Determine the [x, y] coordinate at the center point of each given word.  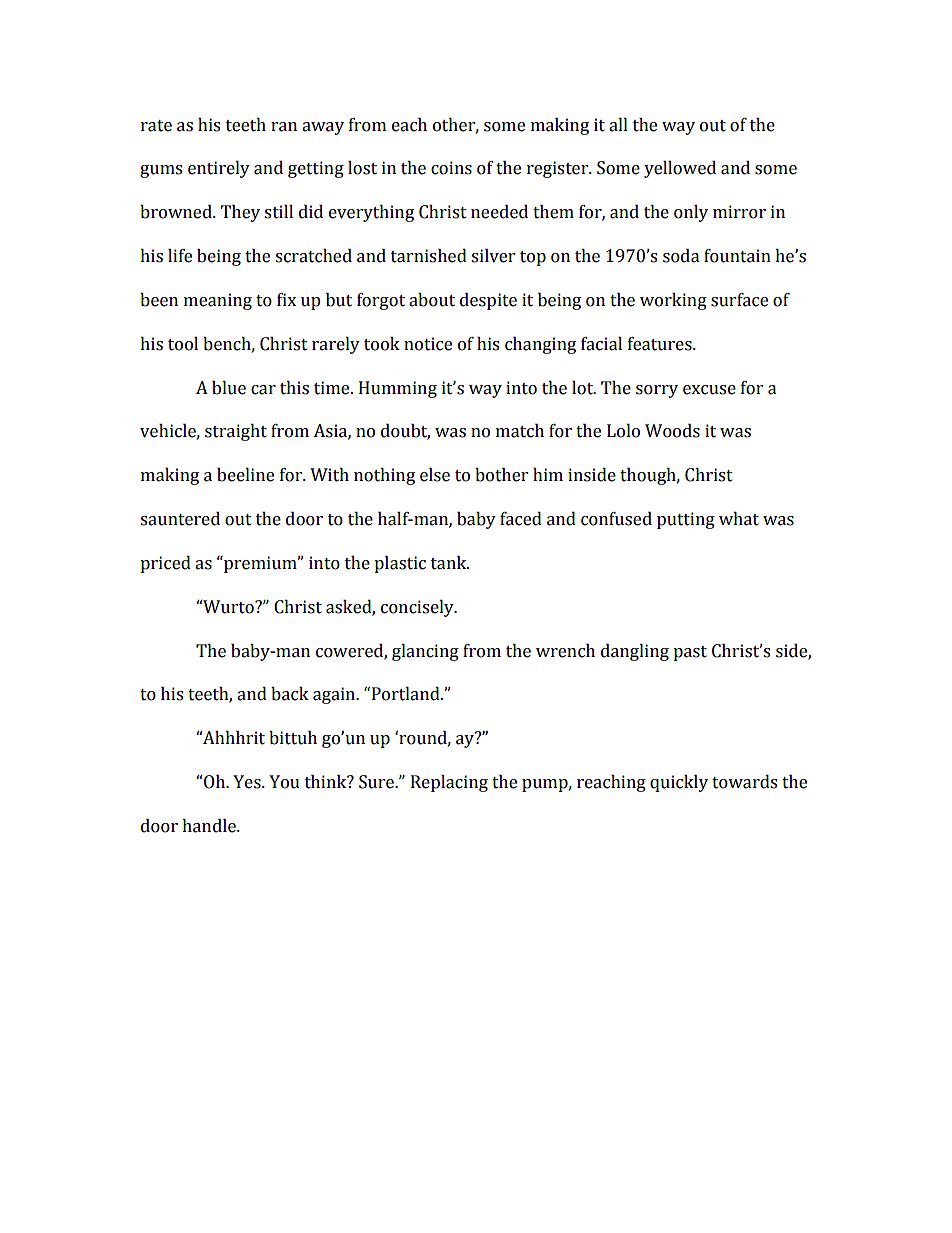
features [661, 344]
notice [428, 344]
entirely [219, 169]
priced [165, 564]
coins [451, 168]
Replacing [449, 783]
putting [686, 520]
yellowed [680, 169]
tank [450, 563]
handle [210, 826]
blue [229, 388]
